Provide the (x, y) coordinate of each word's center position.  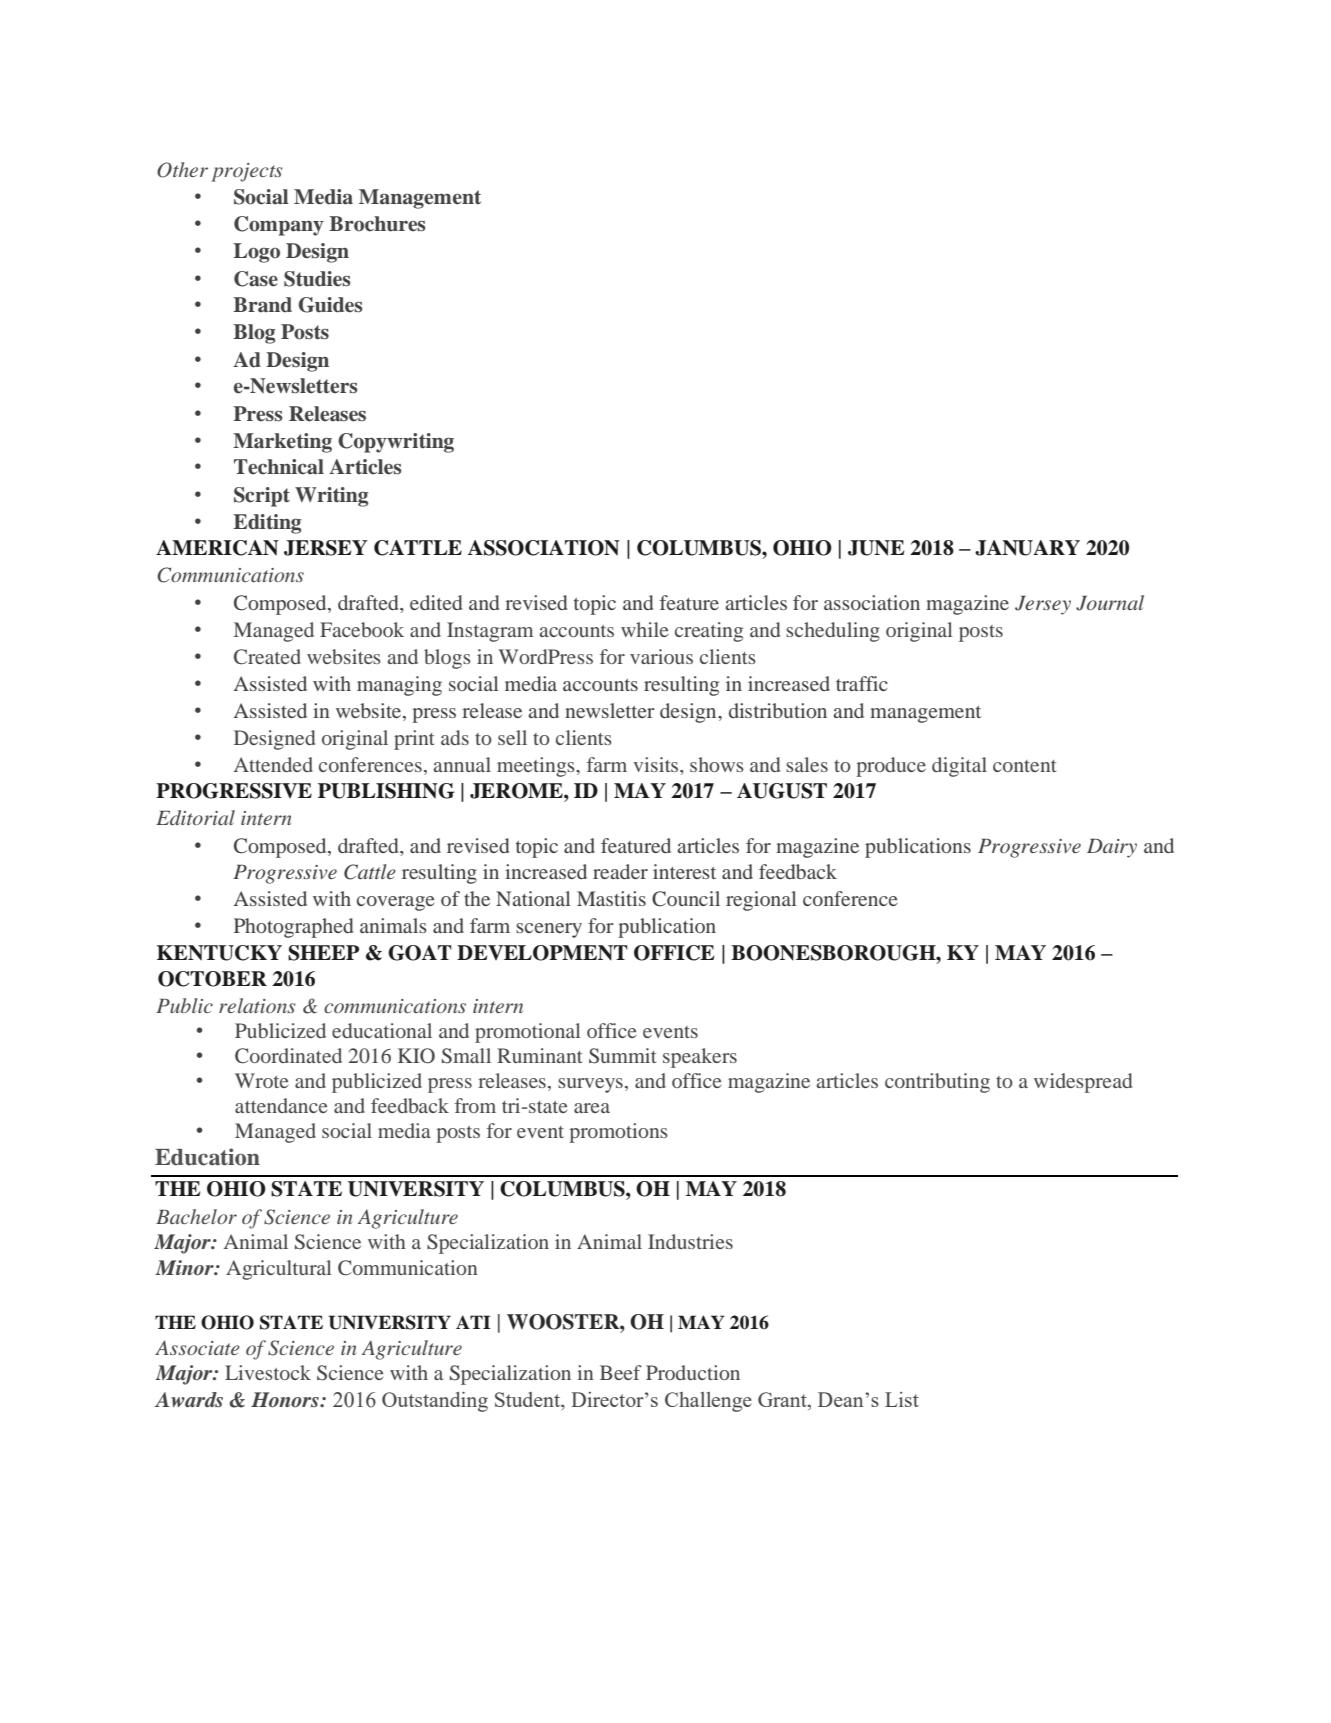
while (644, 629)
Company (279, 226)
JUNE (876, 548)
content (1025, 766)
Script (262, 497)
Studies (317, 279)
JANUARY (1027, 548)
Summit (623, 1056)
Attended (273, 764)
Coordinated (288, 1056)
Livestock (268, 1372)
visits (657, 764)
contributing (937, 1083)
